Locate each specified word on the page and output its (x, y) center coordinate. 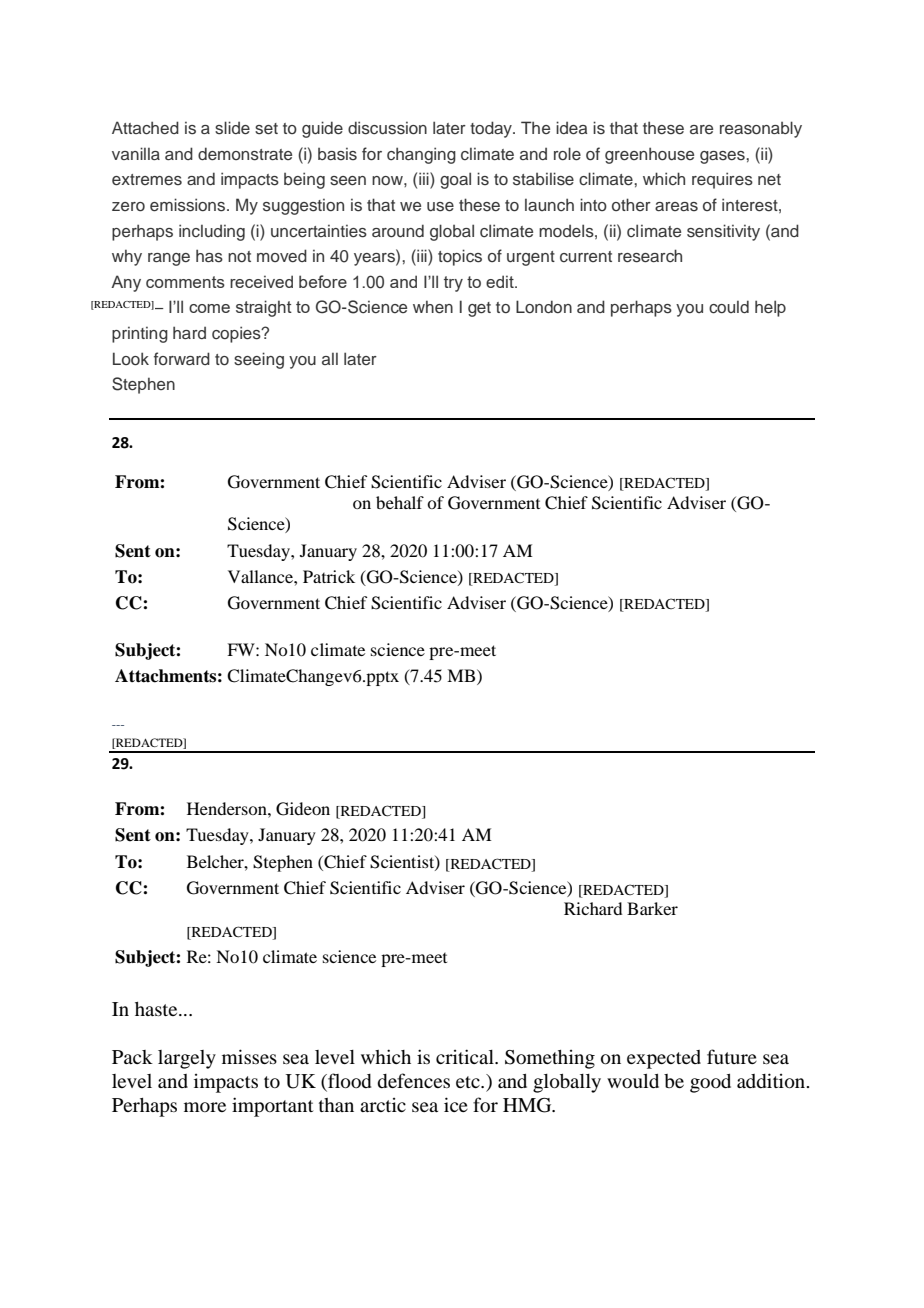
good (710, 1083)
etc (469, 1082)
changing (421, 155)
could (729, 307)
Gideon (303, 809)
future (732, 1056)
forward (182, 358)
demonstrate (245, 154)
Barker (652, 908)
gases (723, 157)
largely (187, 1059)
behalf (400, 502)
